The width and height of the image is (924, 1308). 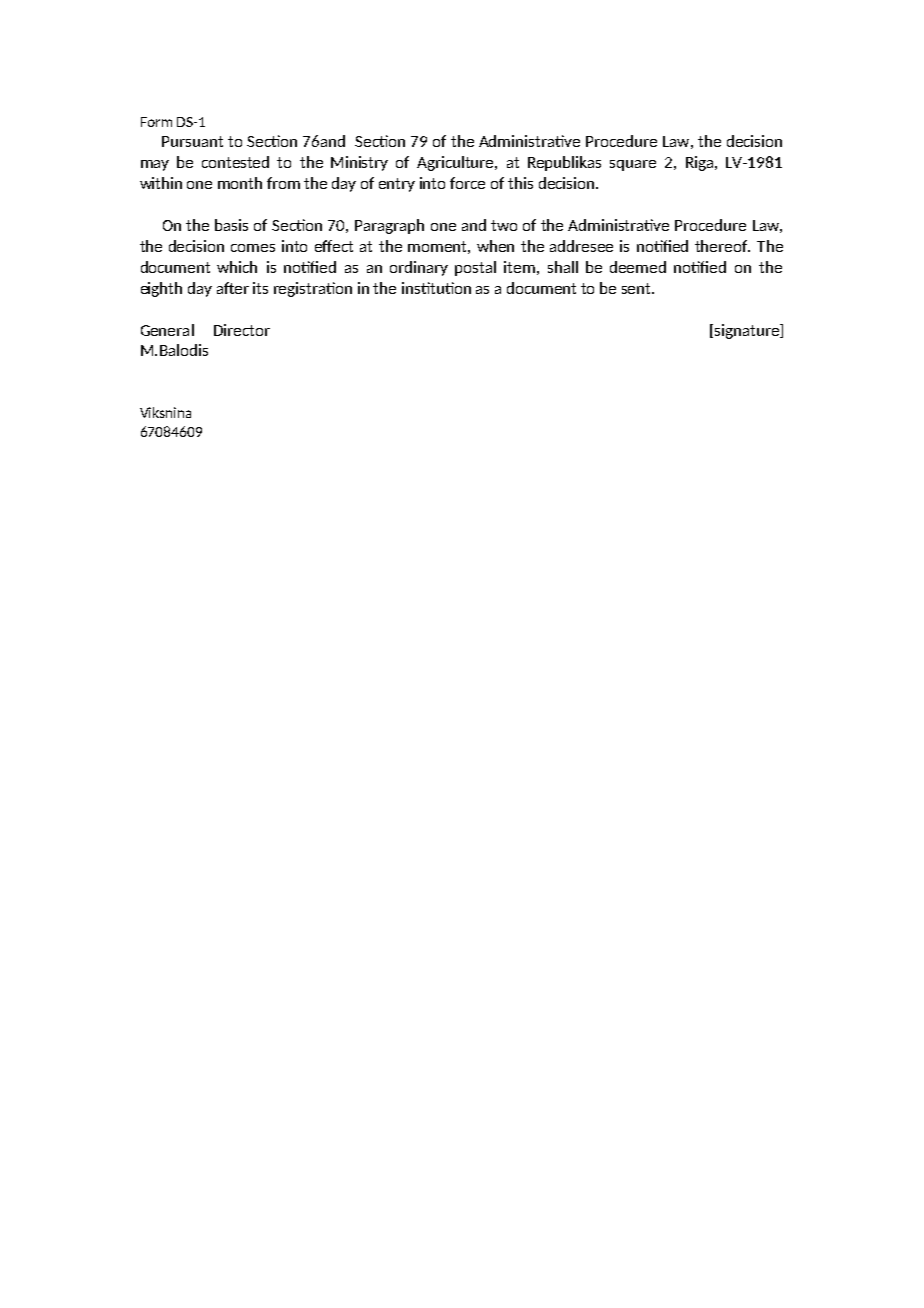 What do you see at coordinates (637, 288) in the image?
I see `sent` at bounding box center [637, 288].
